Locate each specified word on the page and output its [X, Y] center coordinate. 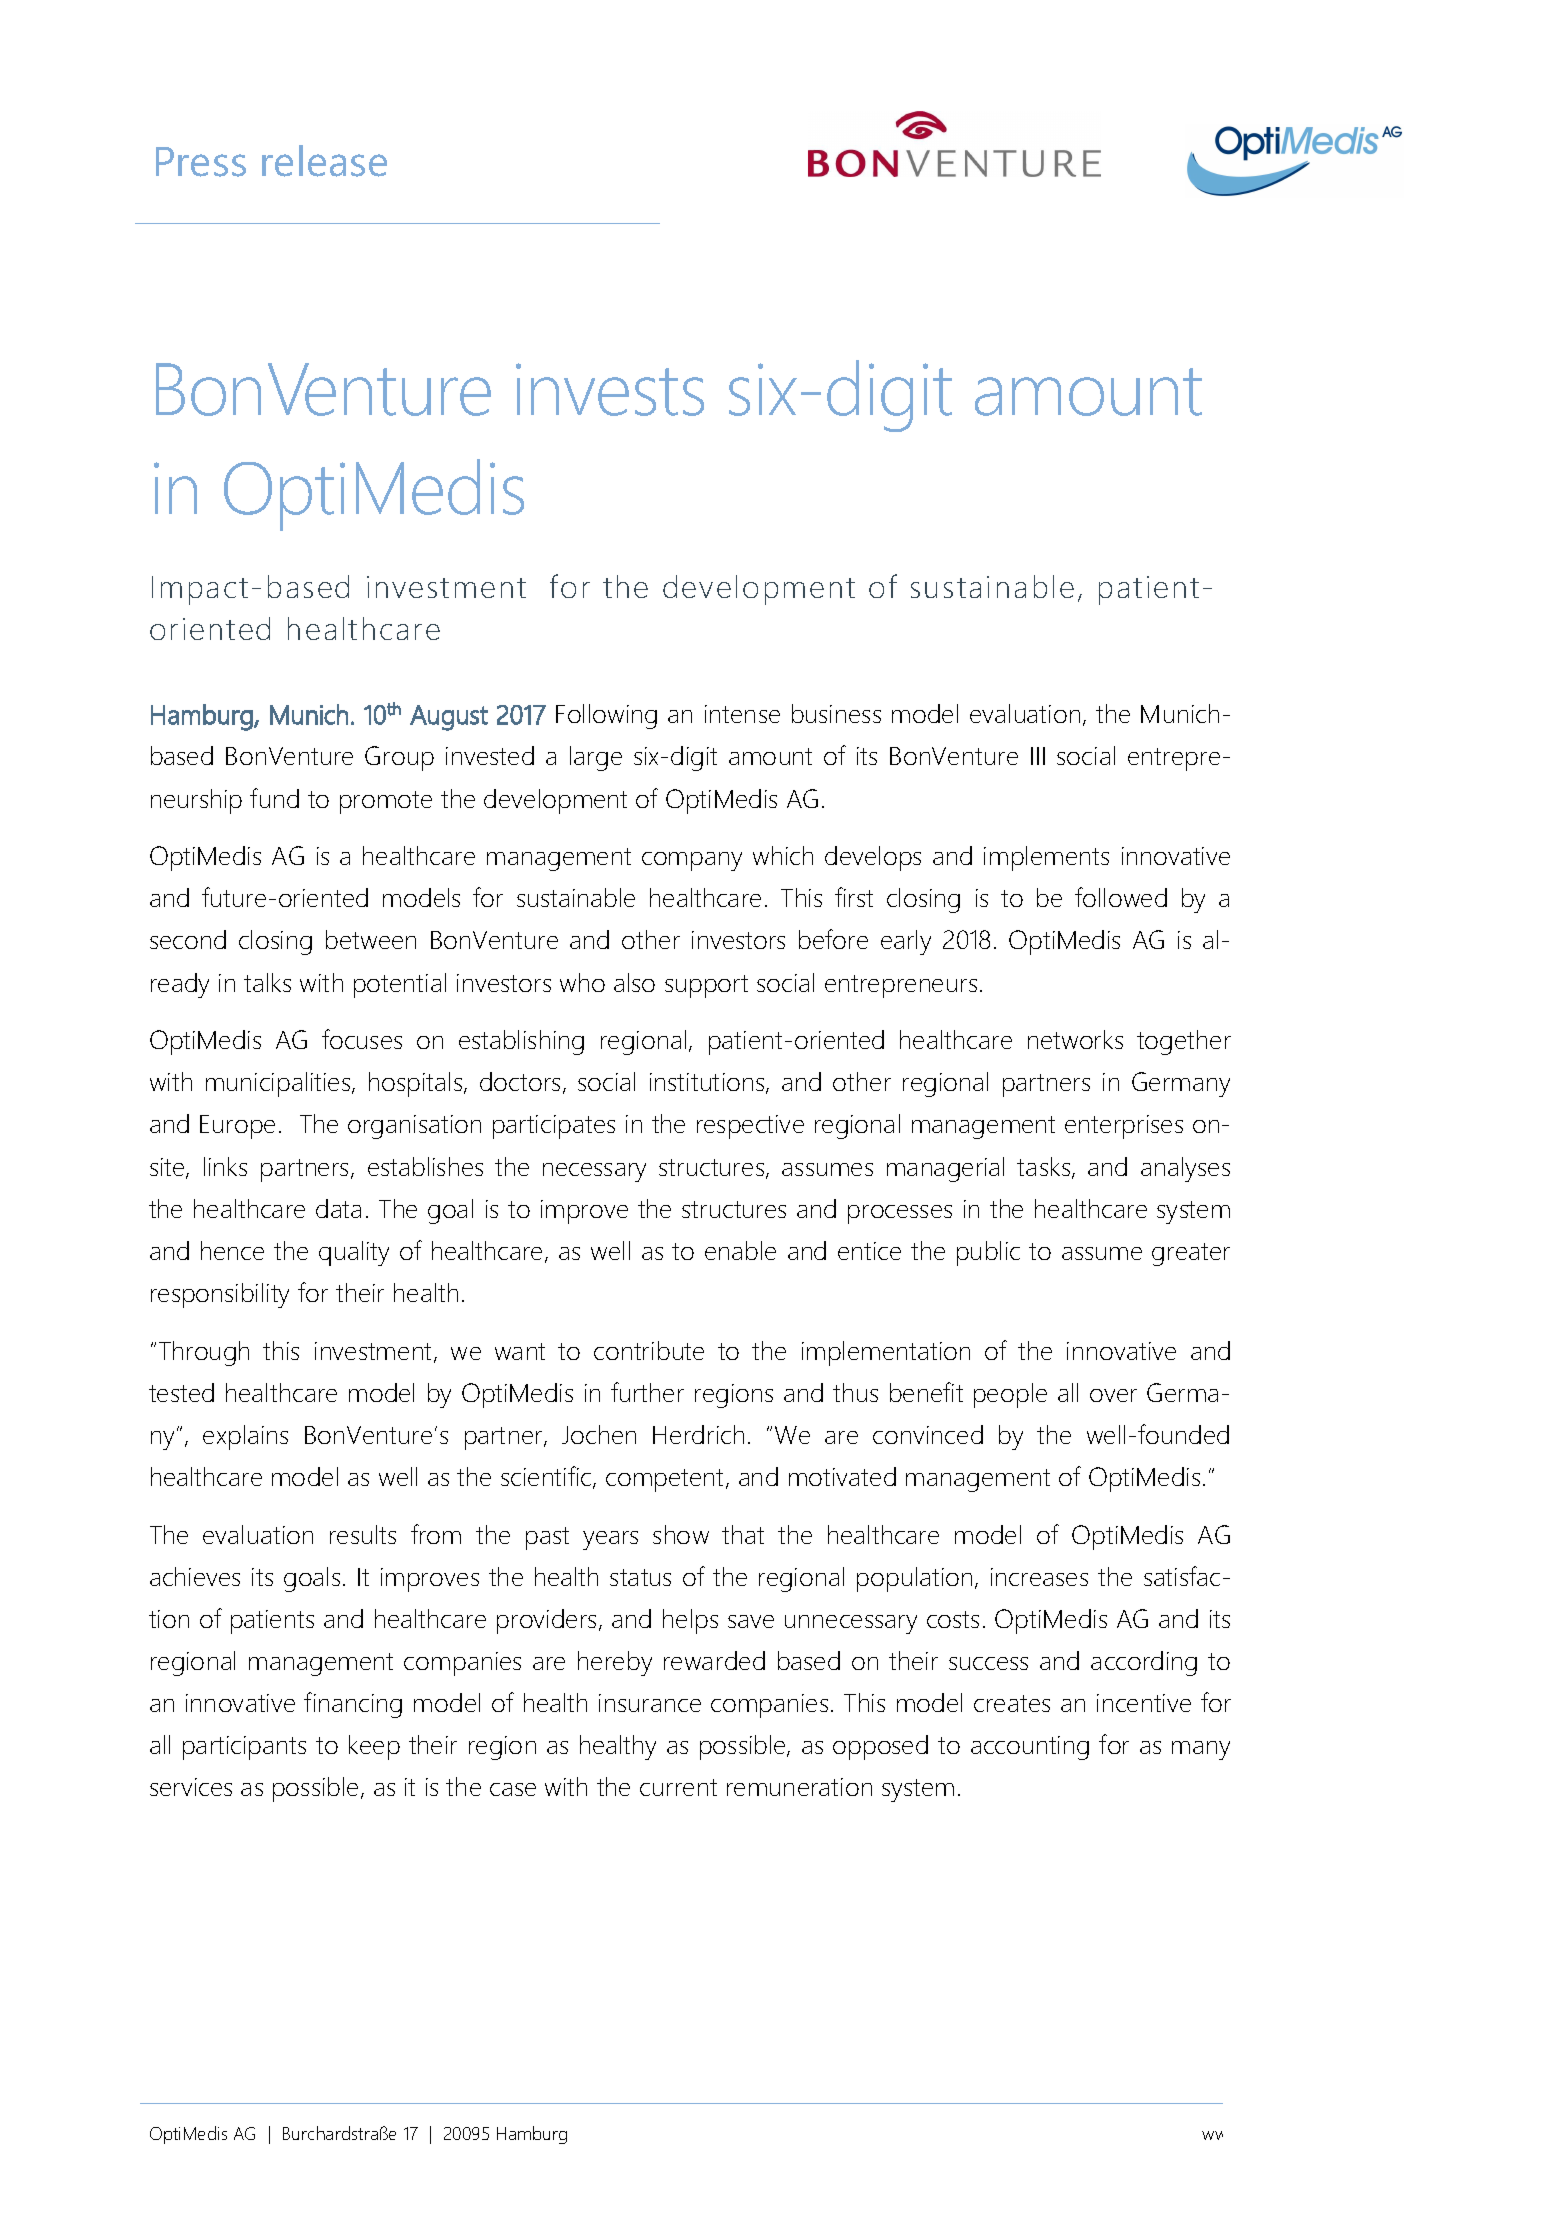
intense [742, 714]
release [324, 161]
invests [610, 389]
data [338, 1208]
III [1038, 756]
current [678, 1787]
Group [399, 758]
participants [244, 1748]
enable [740, 1250]
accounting [1030, 1748]
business [836, 713]
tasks [1045, 1168]
